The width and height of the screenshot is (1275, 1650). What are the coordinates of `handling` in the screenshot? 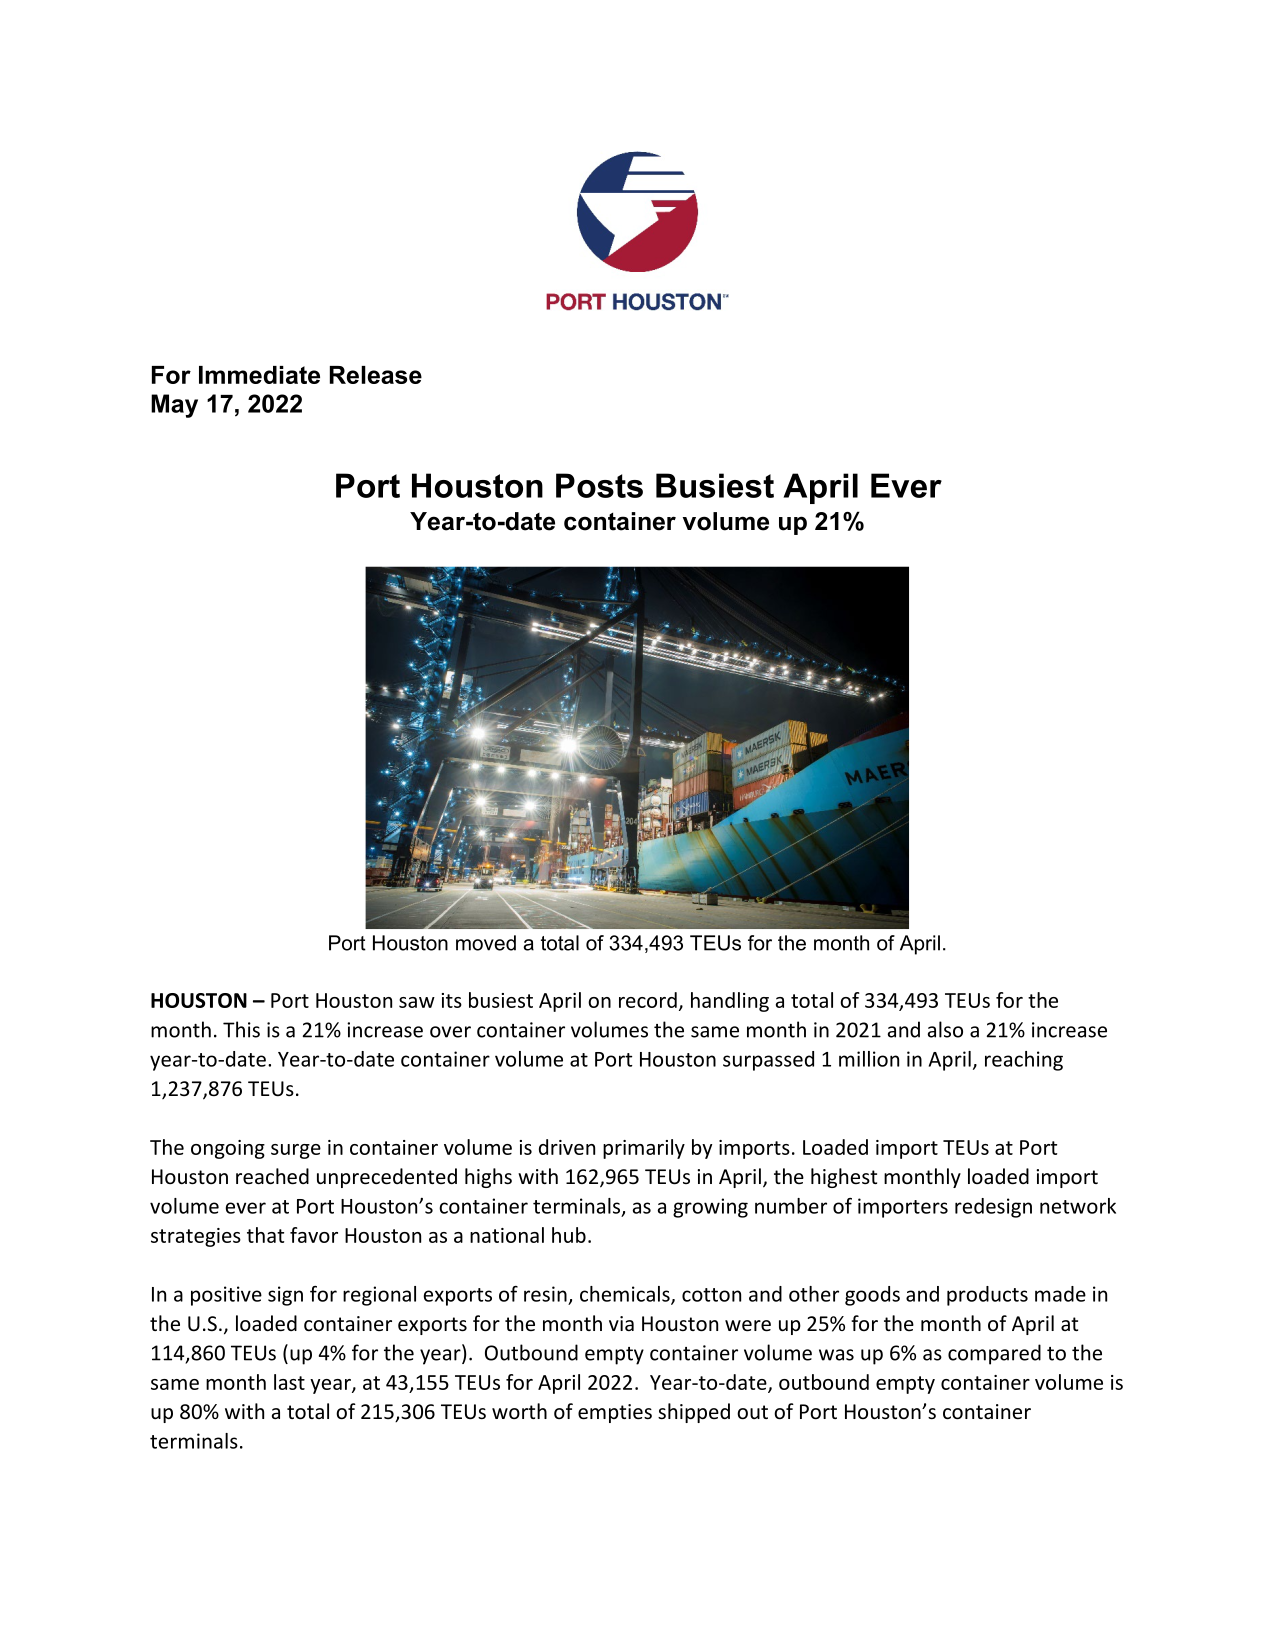 It's located at (730, 1002).
